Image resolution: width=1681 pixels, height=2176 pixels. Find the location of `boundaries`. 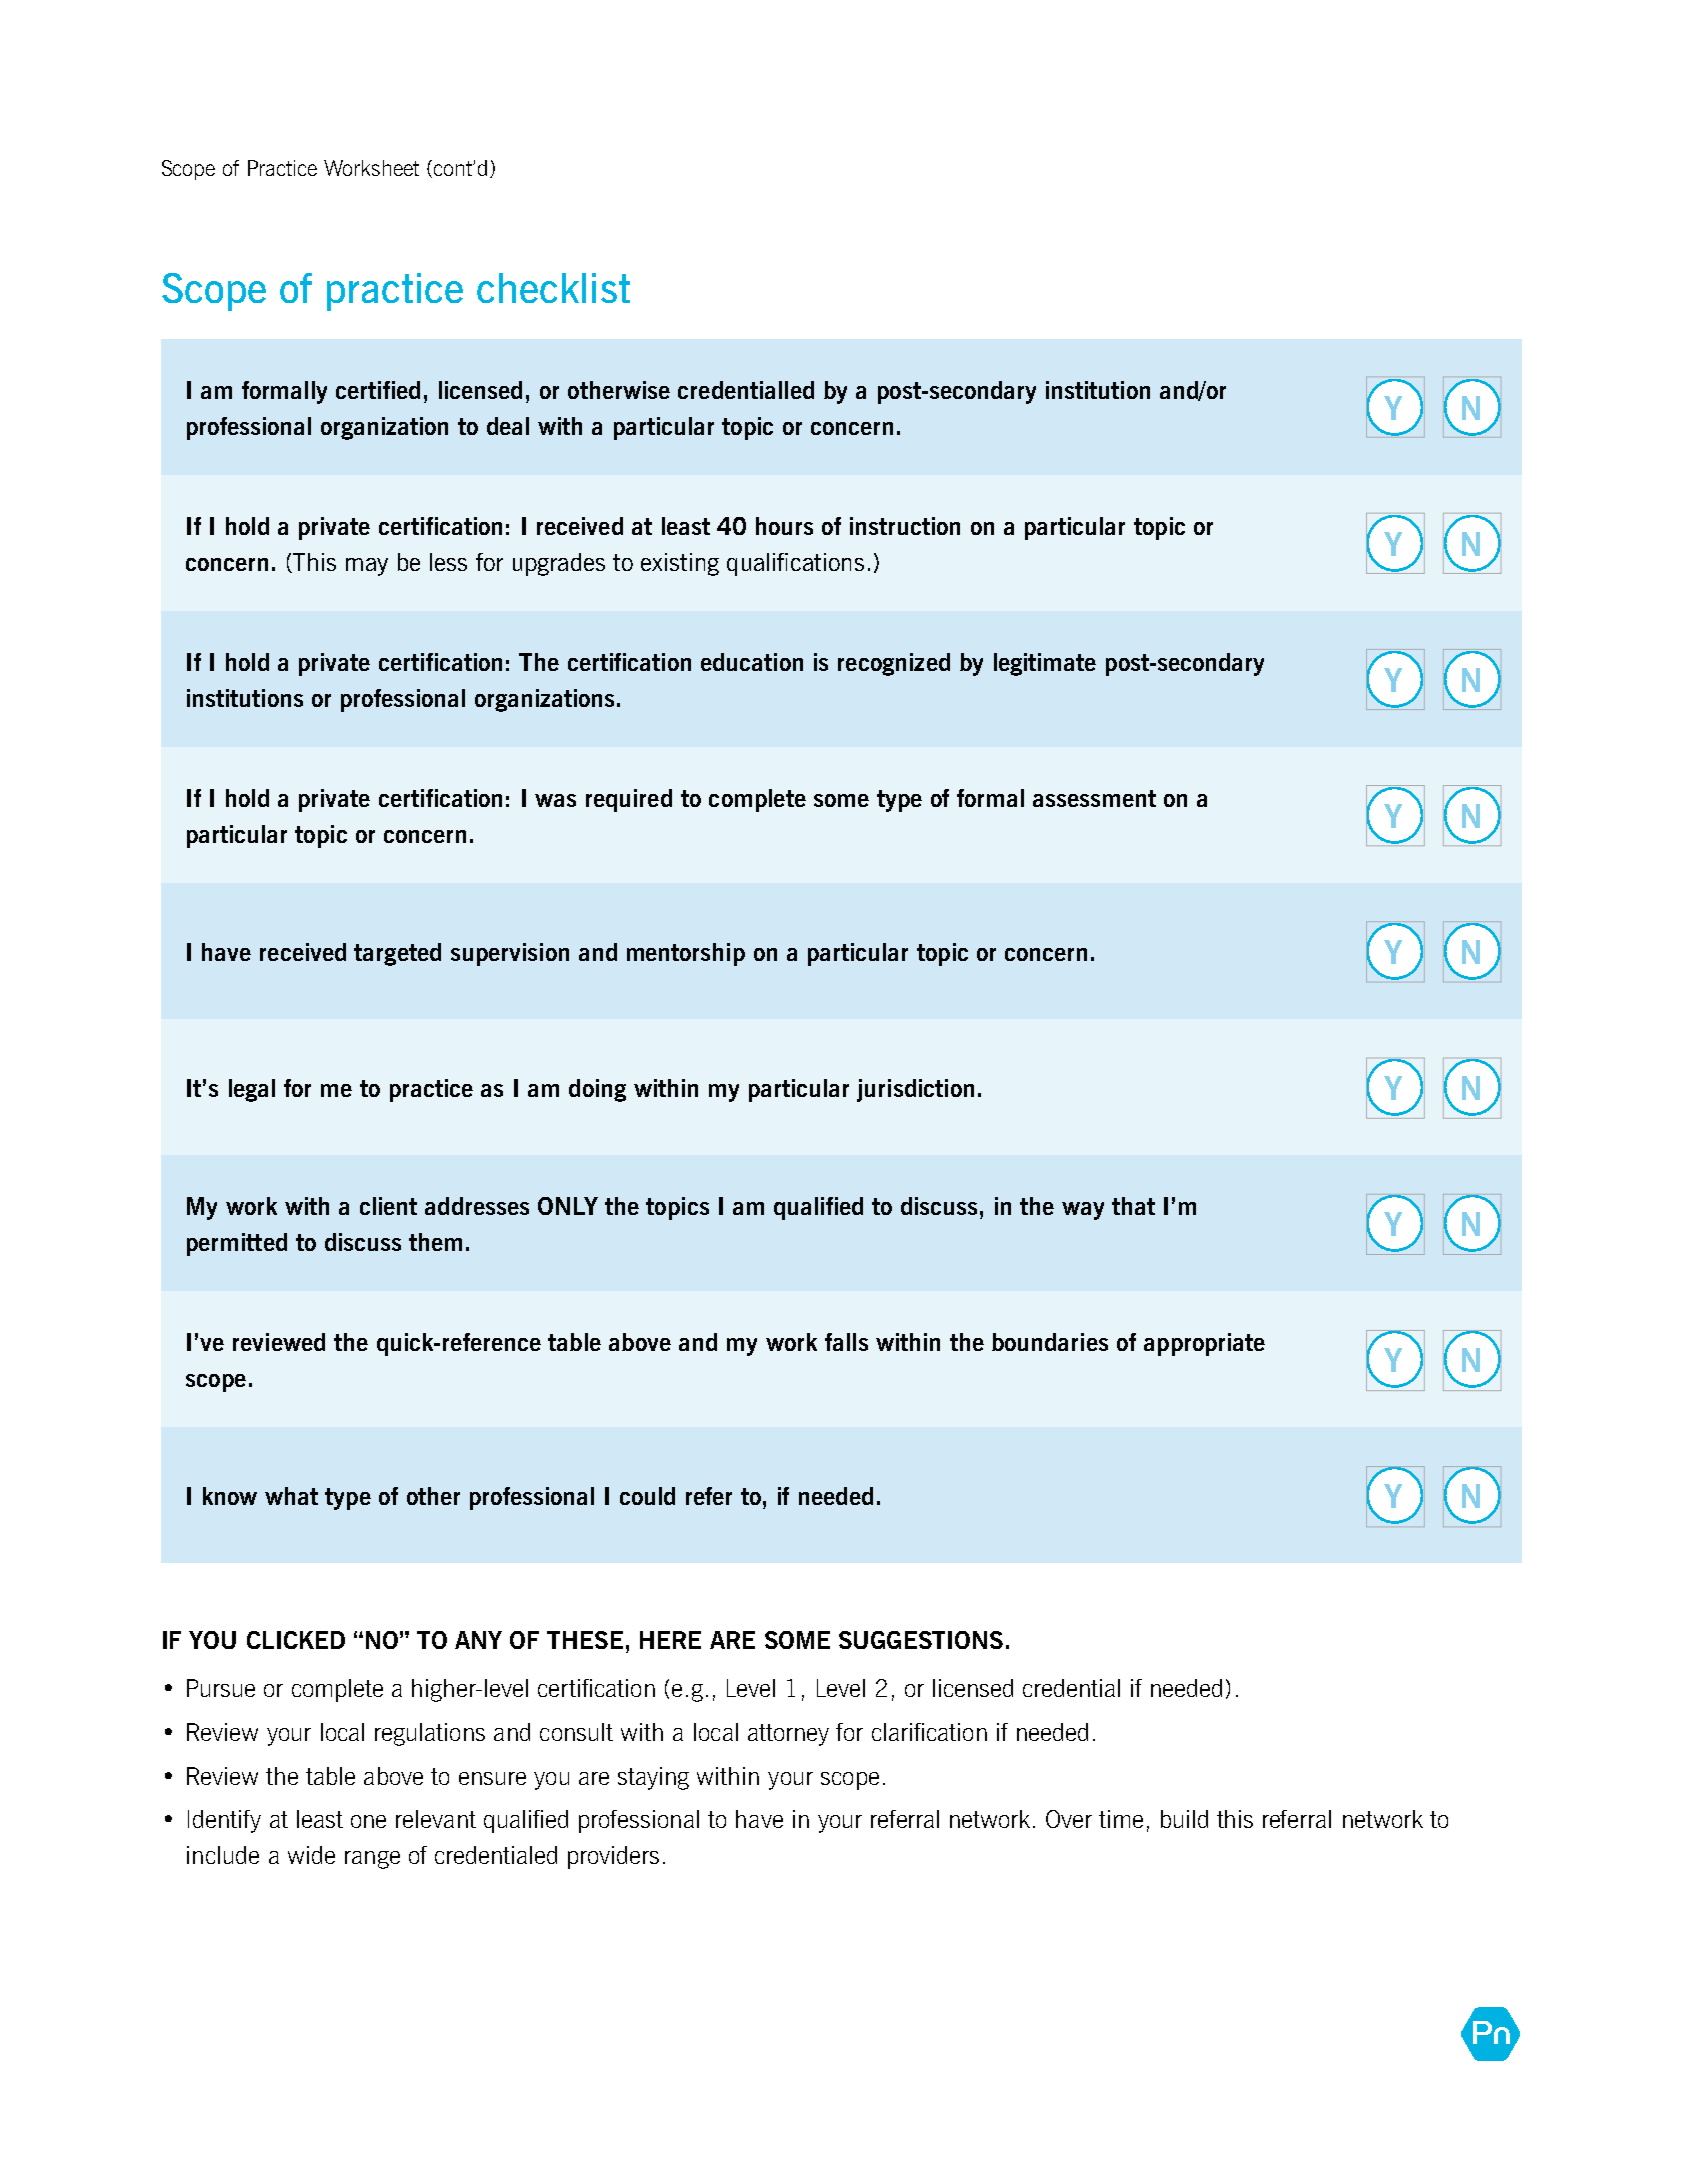

boundaries is located at coordinates (1050, 1342).
